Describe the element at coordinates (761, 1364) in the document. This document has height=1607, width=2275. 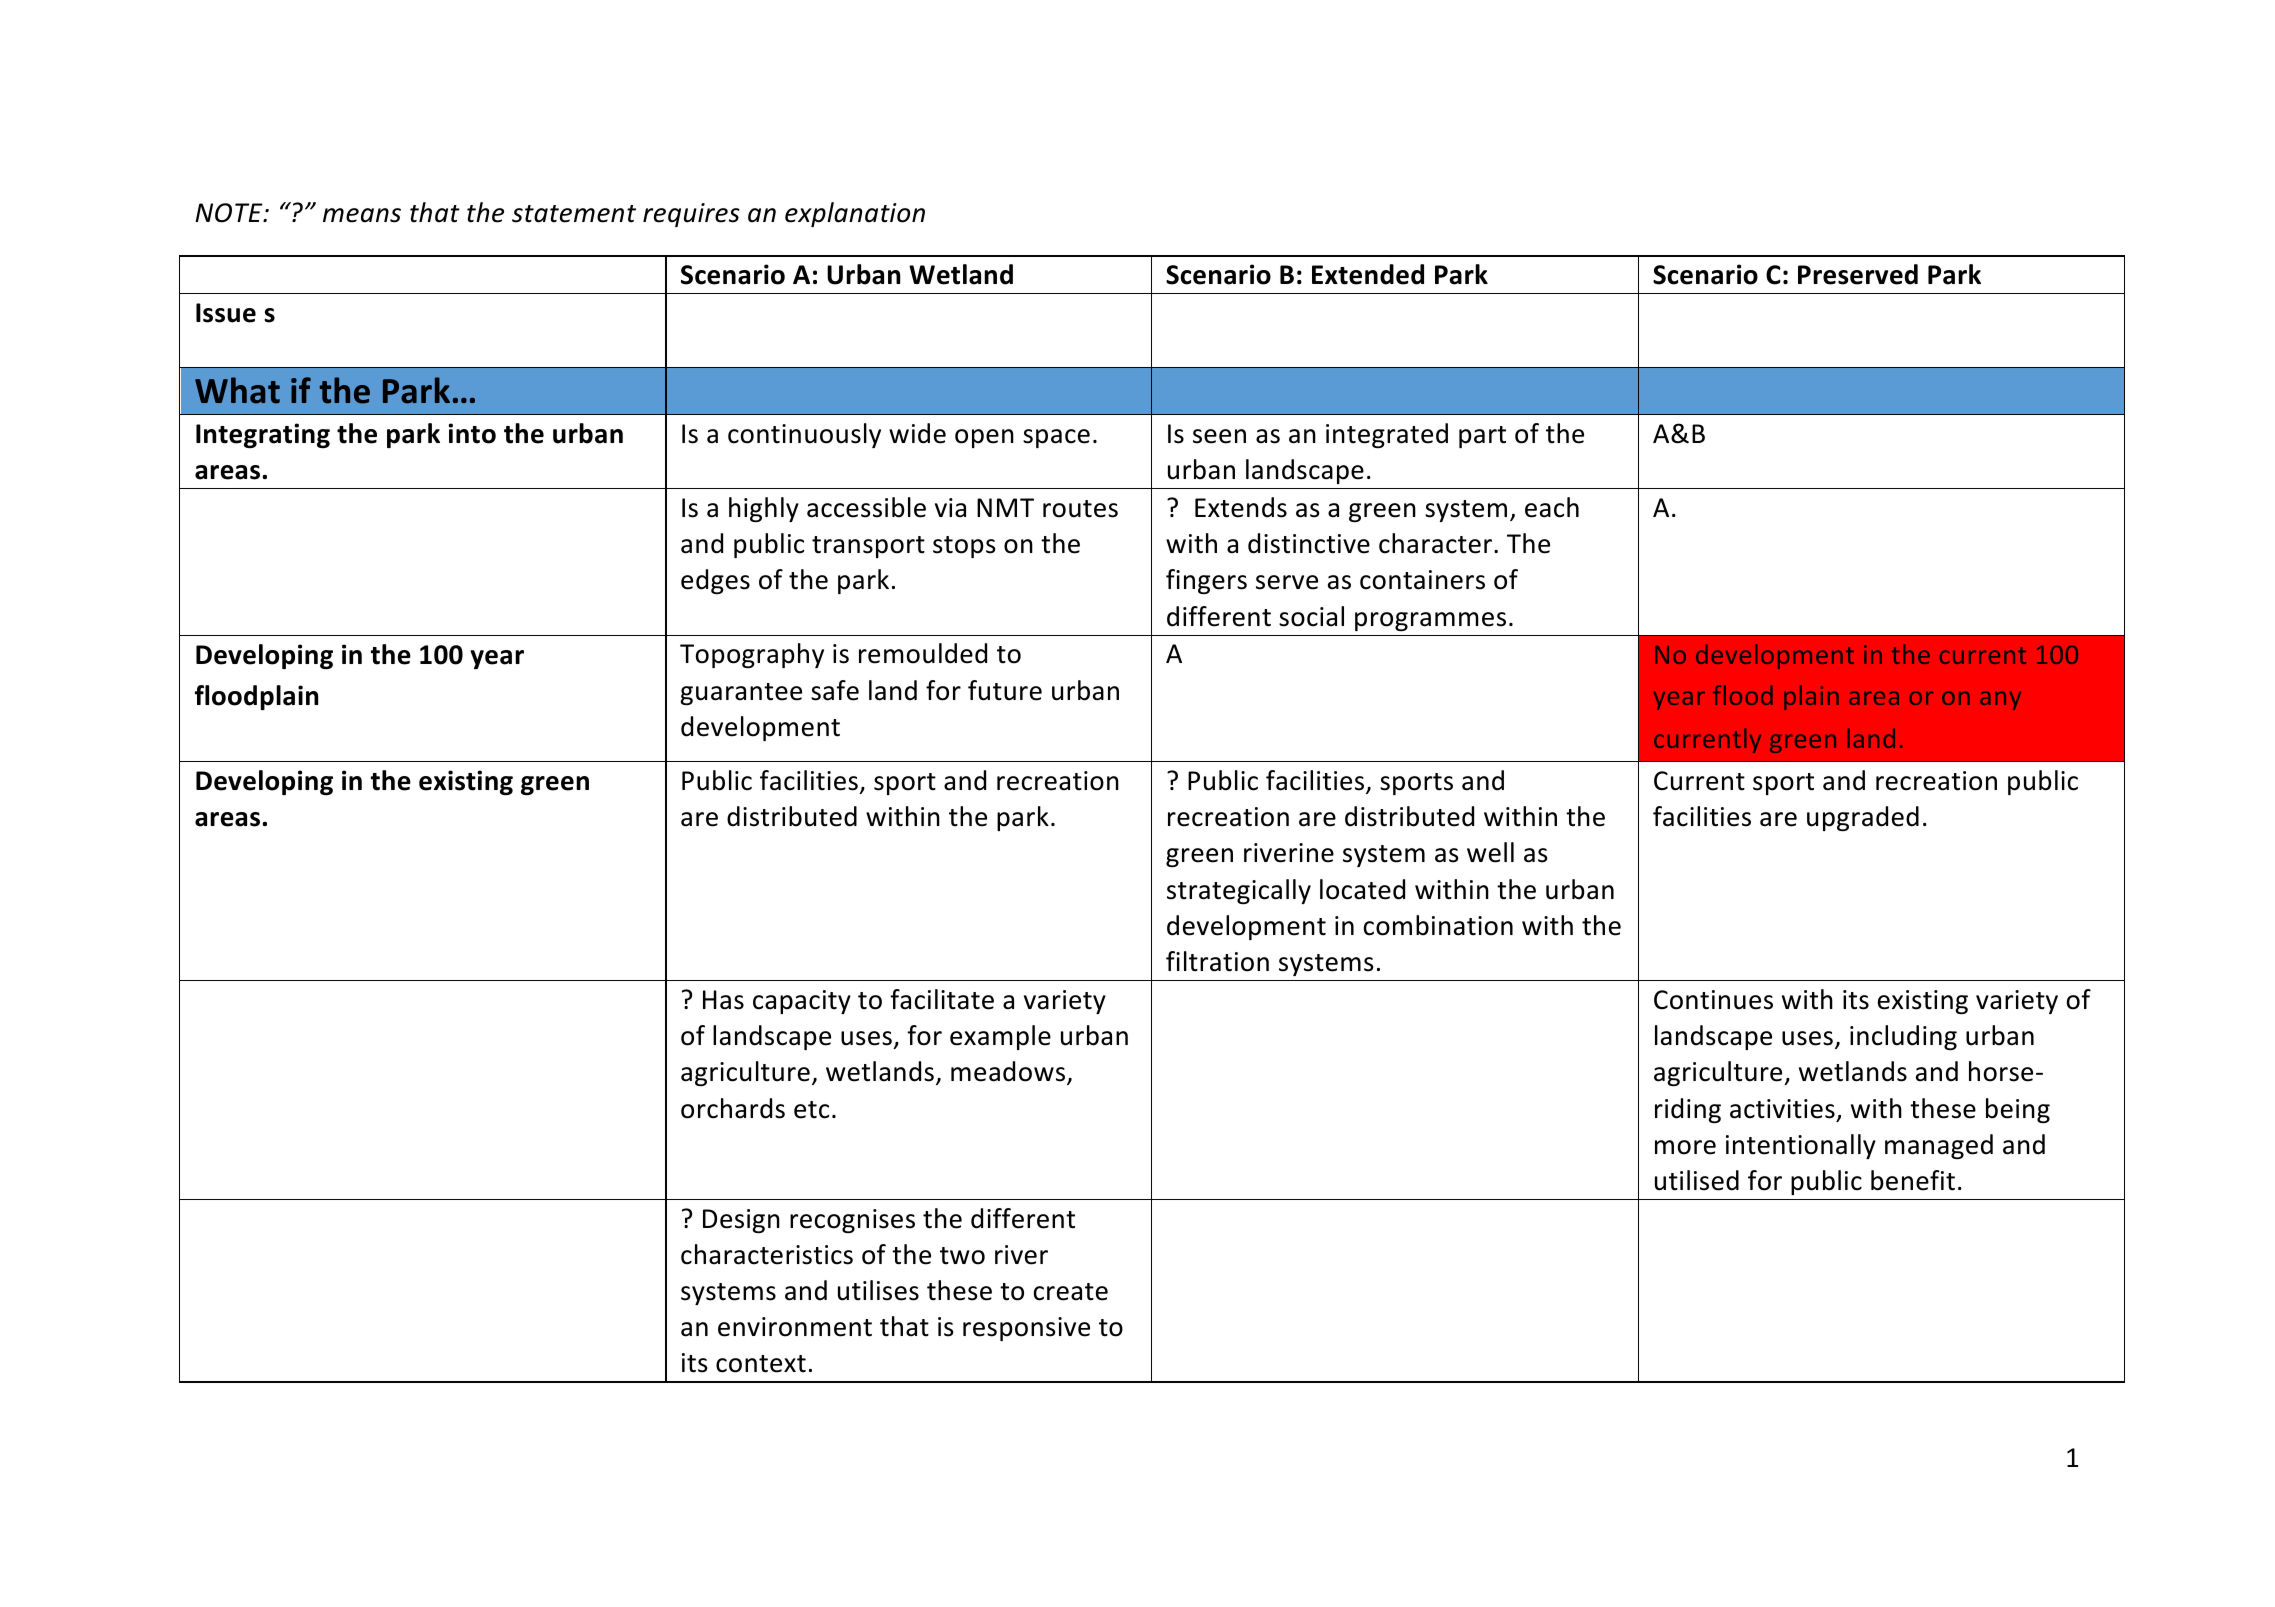
I see `context` at that location.
